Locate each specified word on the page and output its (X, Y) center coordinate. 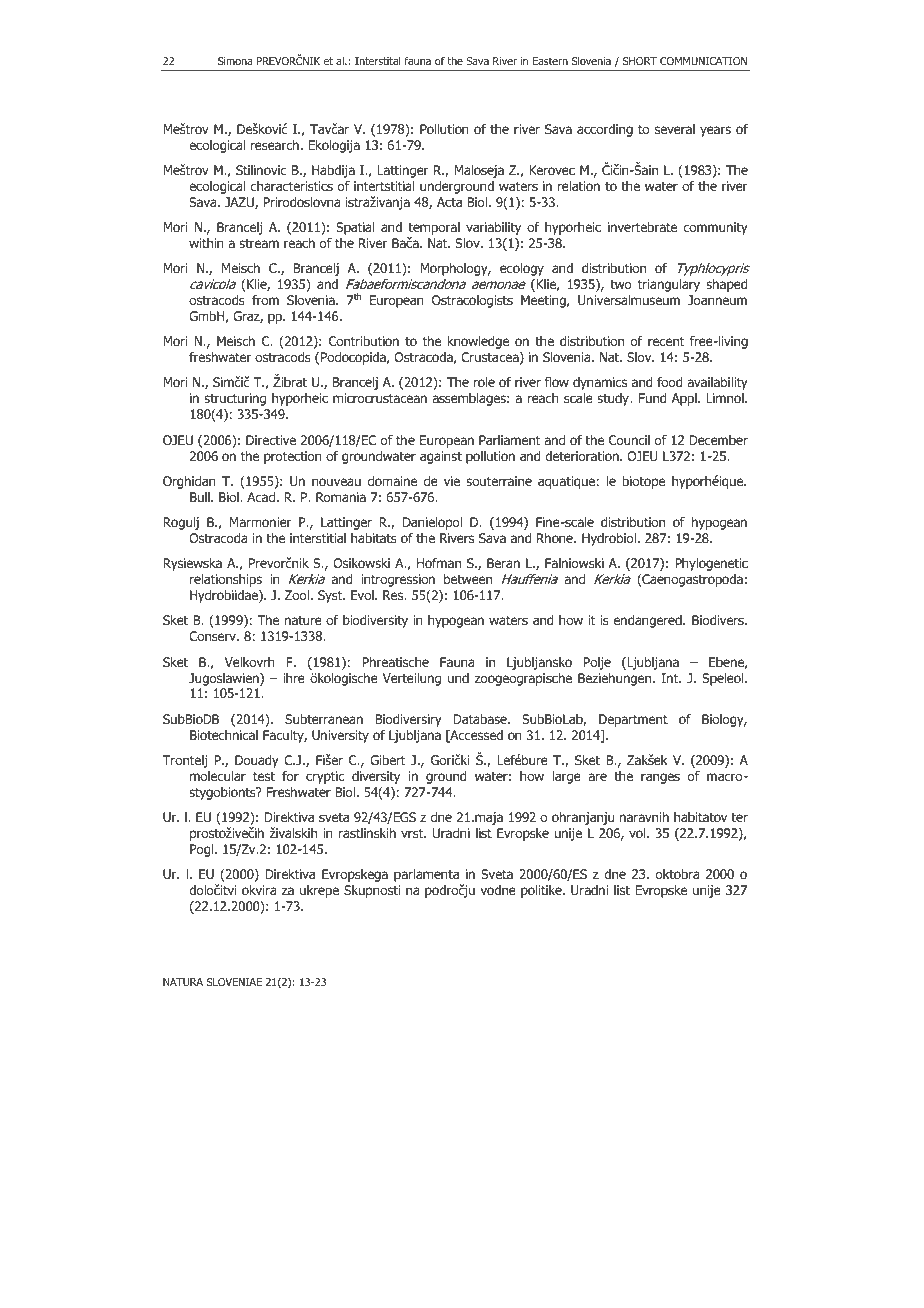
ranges (660, 778)
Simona (235, 61)
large (566, 777)
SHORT (640, 61)
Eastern (550, 61)
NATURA (183, 982)
